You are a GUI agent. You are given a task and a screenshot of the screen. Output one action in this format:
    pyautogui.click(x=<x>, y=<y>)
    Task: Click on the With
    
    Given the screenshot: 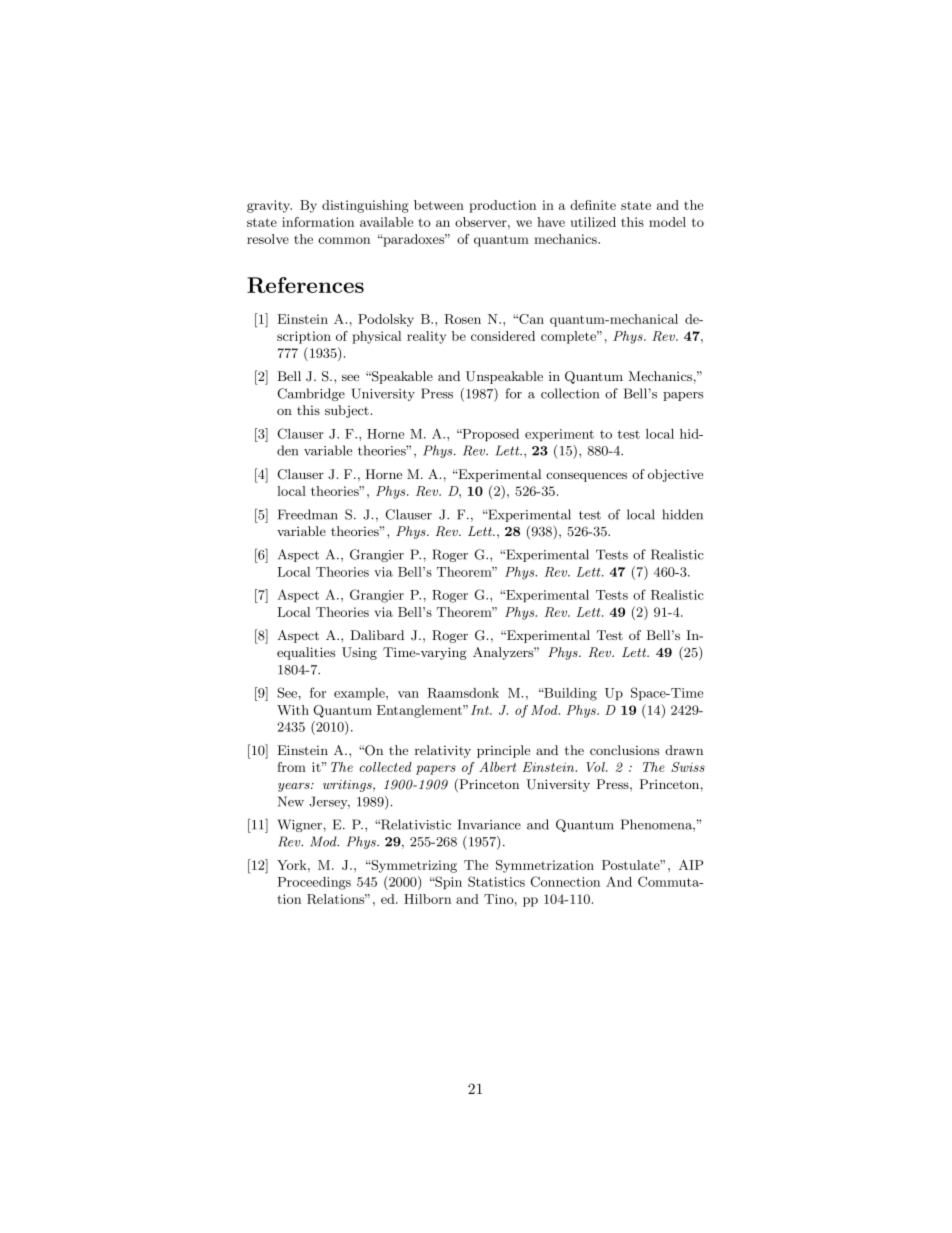 What is the action you would take?
    pyautogui.click(x=293, y=710)
